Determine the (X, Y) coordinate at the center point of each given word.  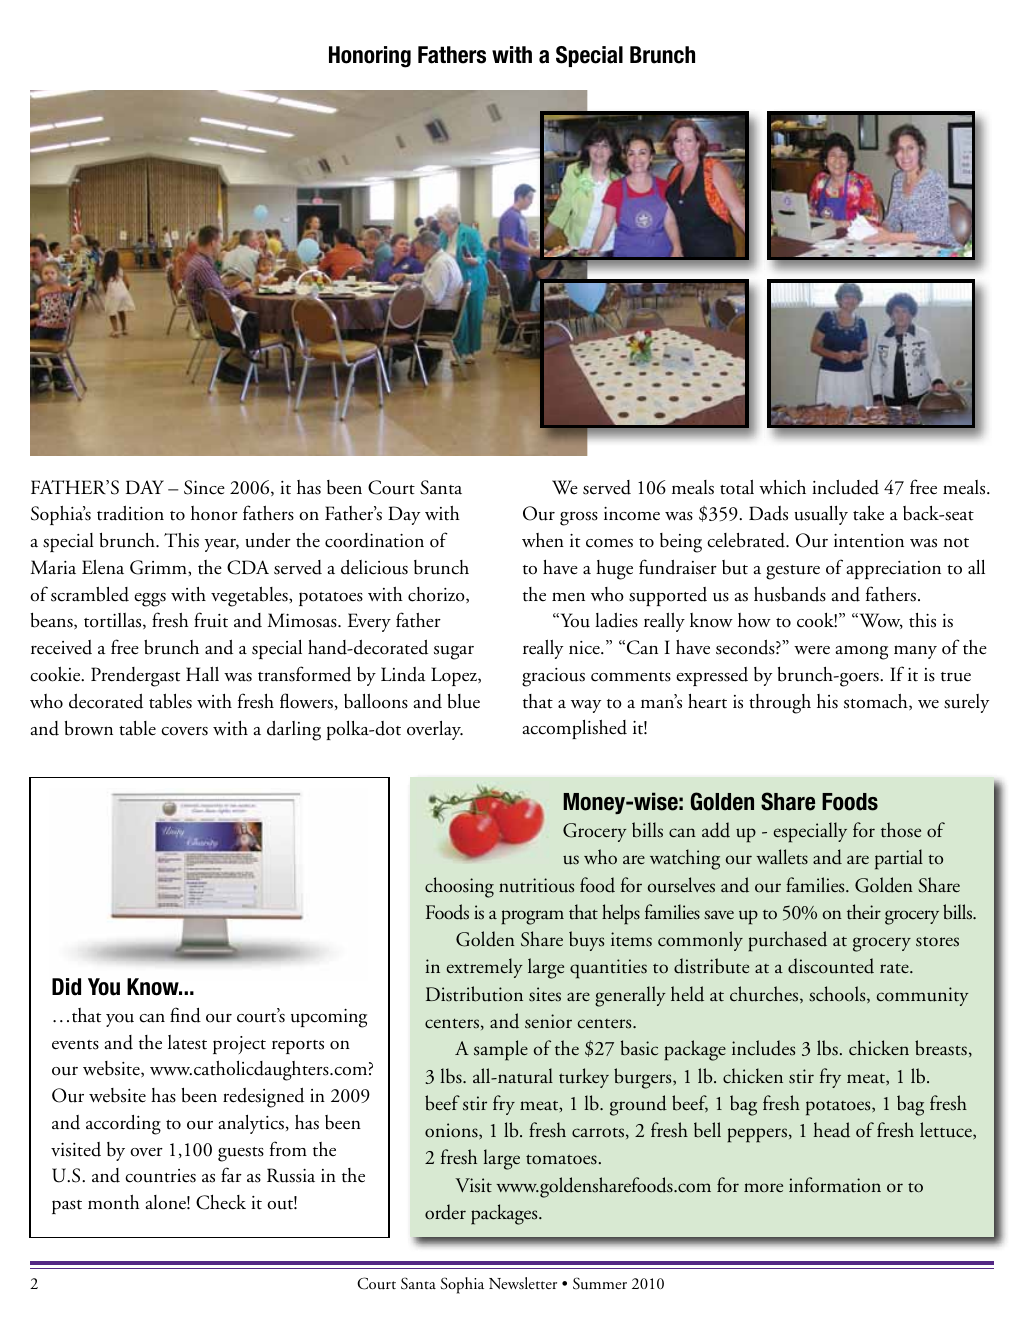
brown (89, 728)
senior (548, 1021)
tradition (130, 513)
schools (838, 994)
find (185, 1015)
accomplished (574, 729)
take (868, 513)
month (114, 1202)
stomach (877, 702)
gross (579, 519)
